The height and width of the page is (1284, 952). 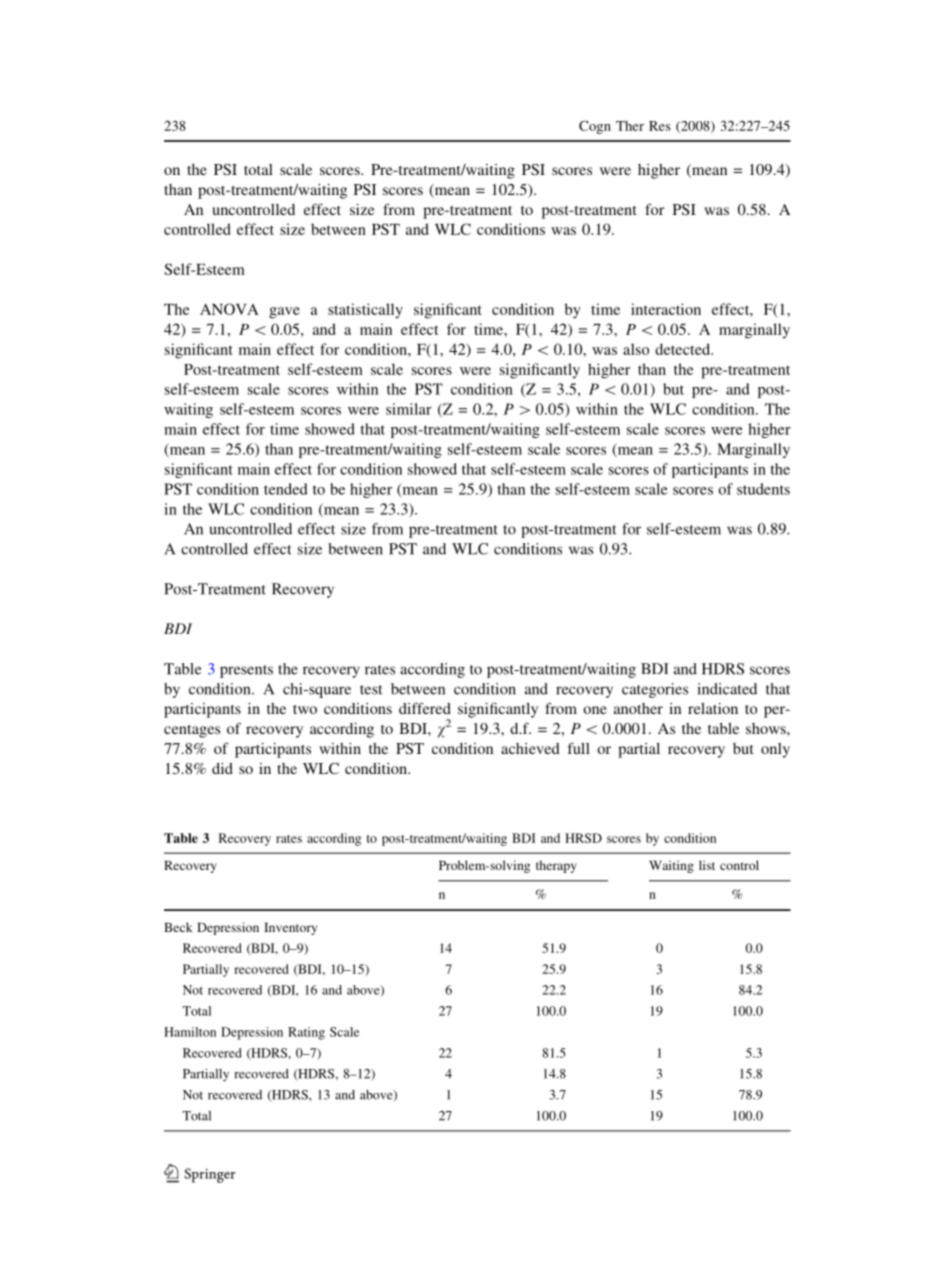 I want to click on statistically, so click(x=365, y=311).
